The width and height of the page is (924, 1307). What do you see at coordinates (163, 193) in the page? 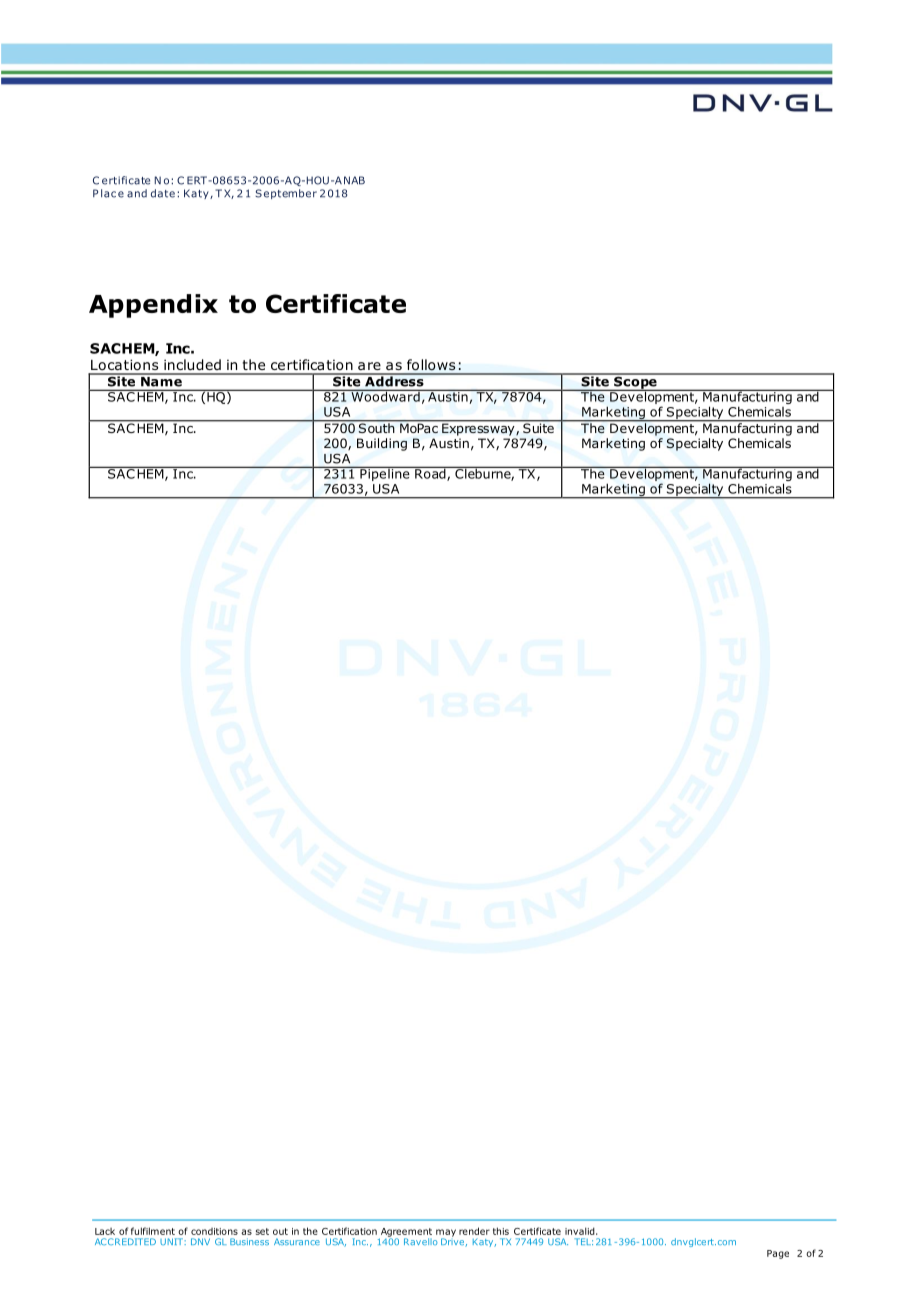
I see `date` at bounding box center [163, 193].
